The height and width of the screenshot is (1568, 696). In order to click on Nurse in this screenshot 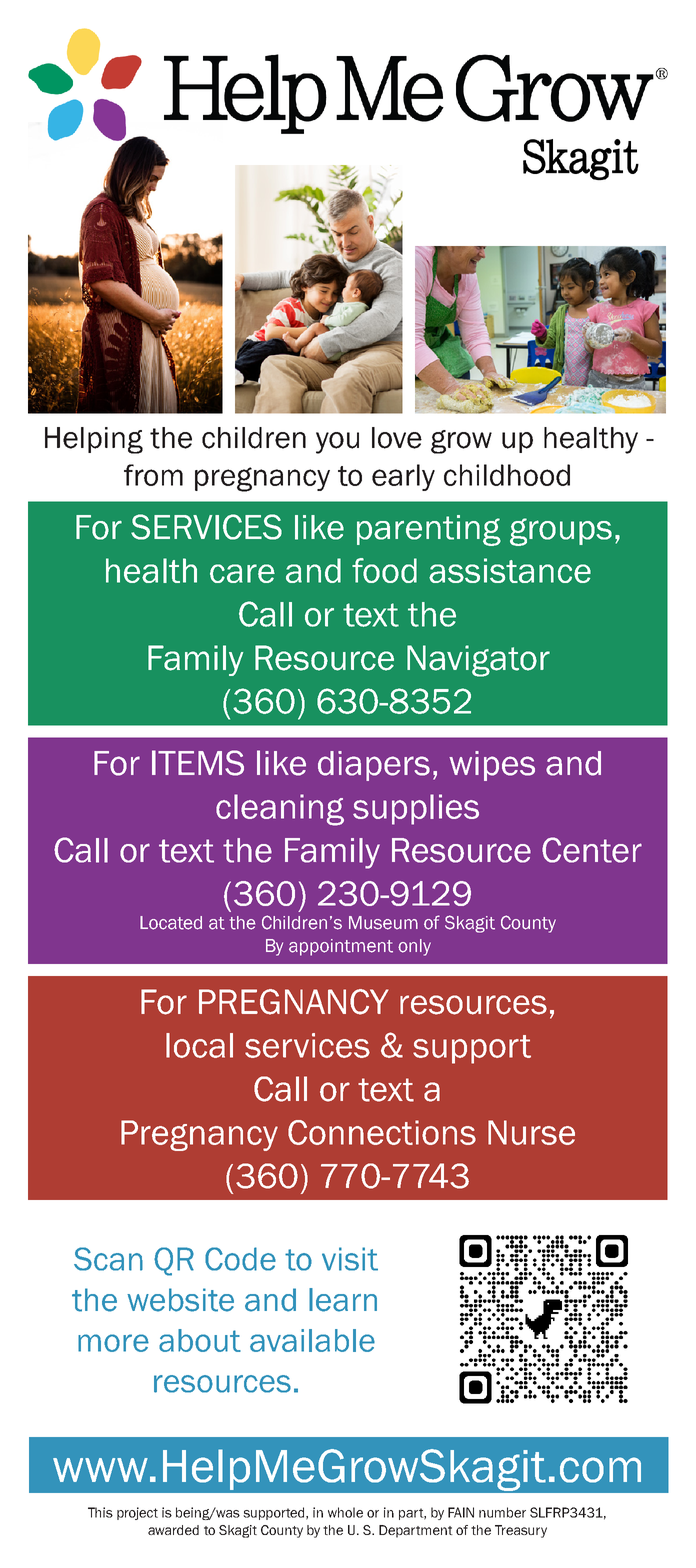, I will do `click(531, 1132)`.
